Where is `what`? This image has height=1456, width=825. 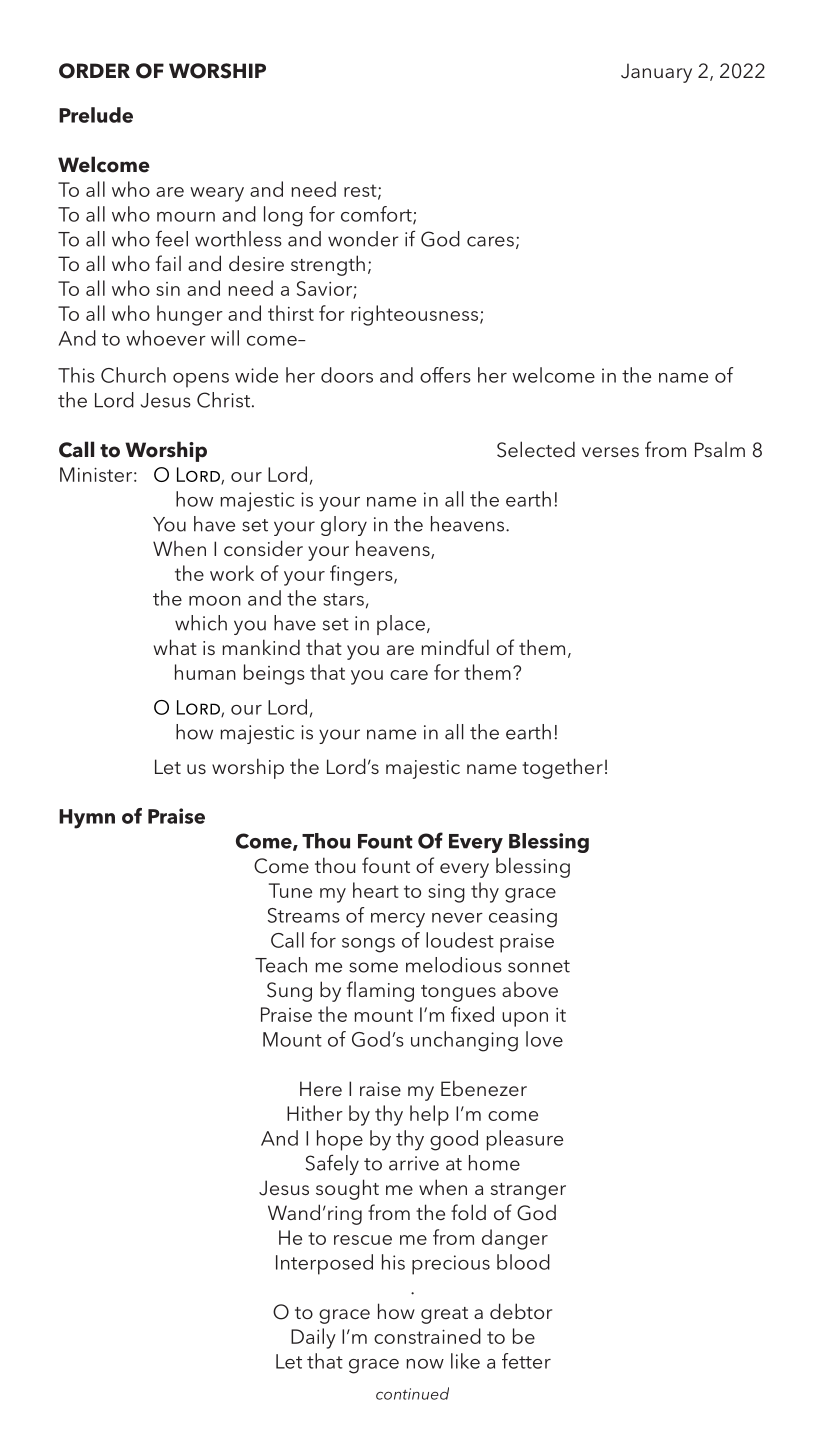
what is located at coordinates (175, 647).
